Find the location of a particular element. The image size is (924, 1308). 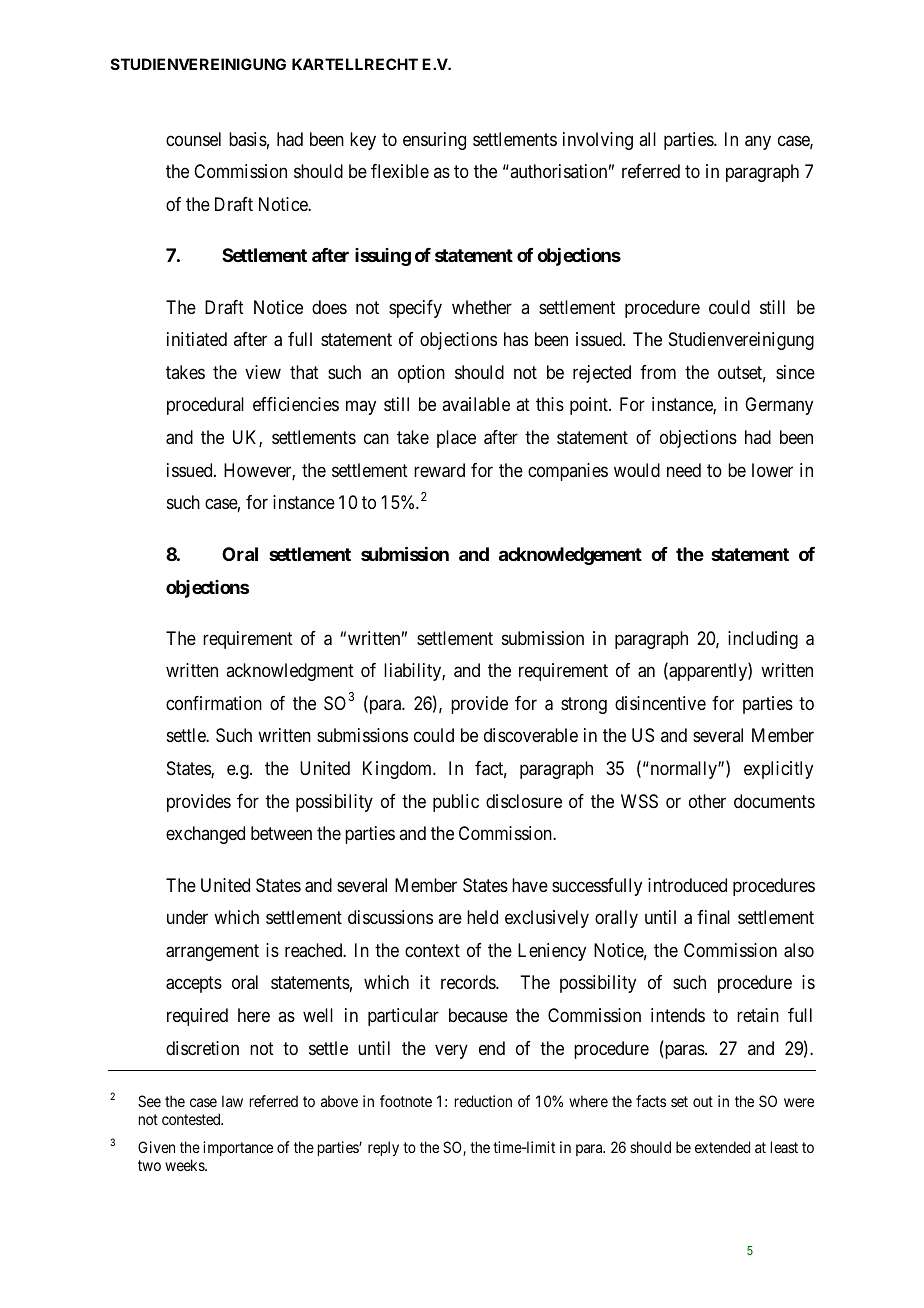

ensuring is located at coordinates (434, 141).
